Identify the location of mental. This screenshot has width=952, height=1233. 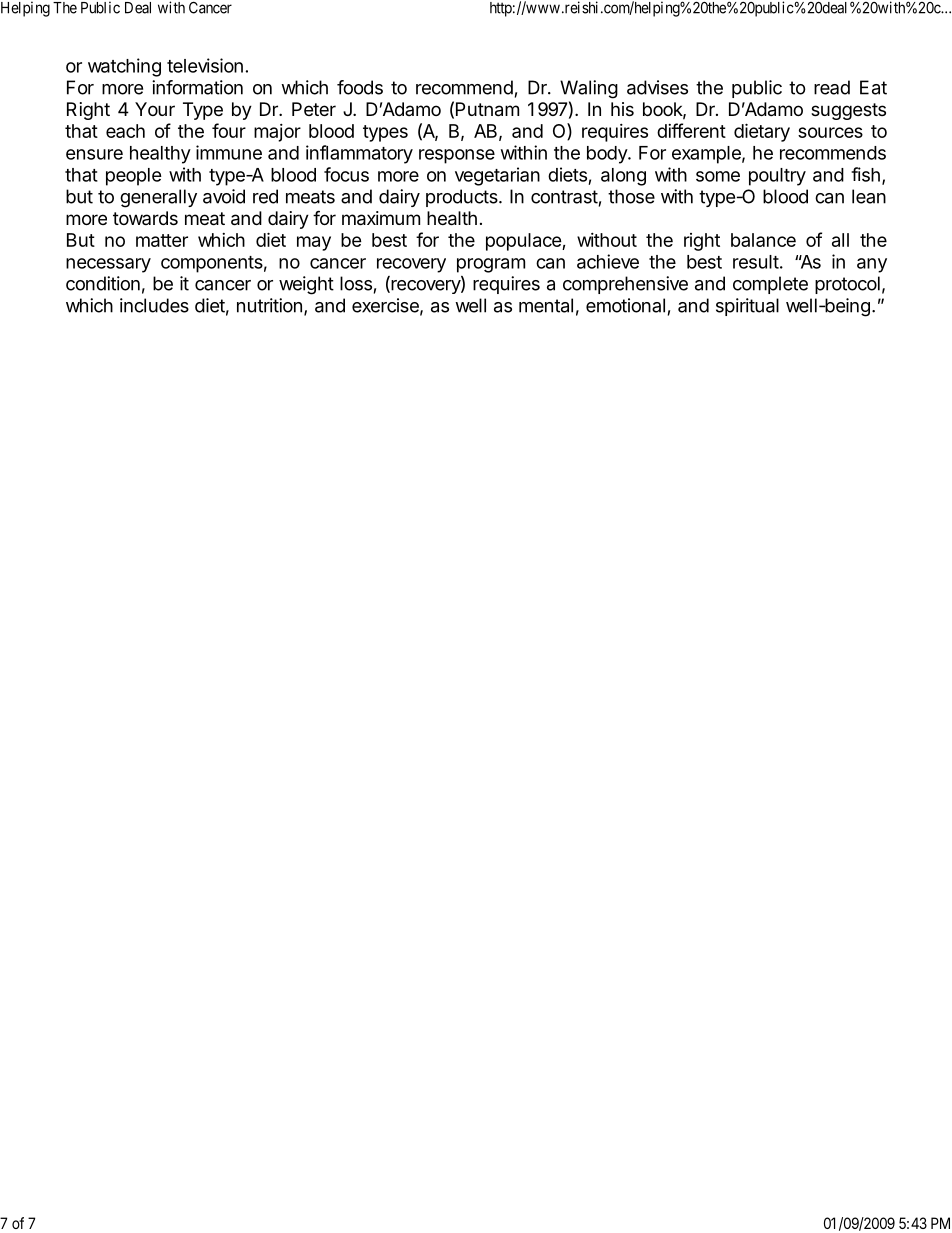
(546, 305).
